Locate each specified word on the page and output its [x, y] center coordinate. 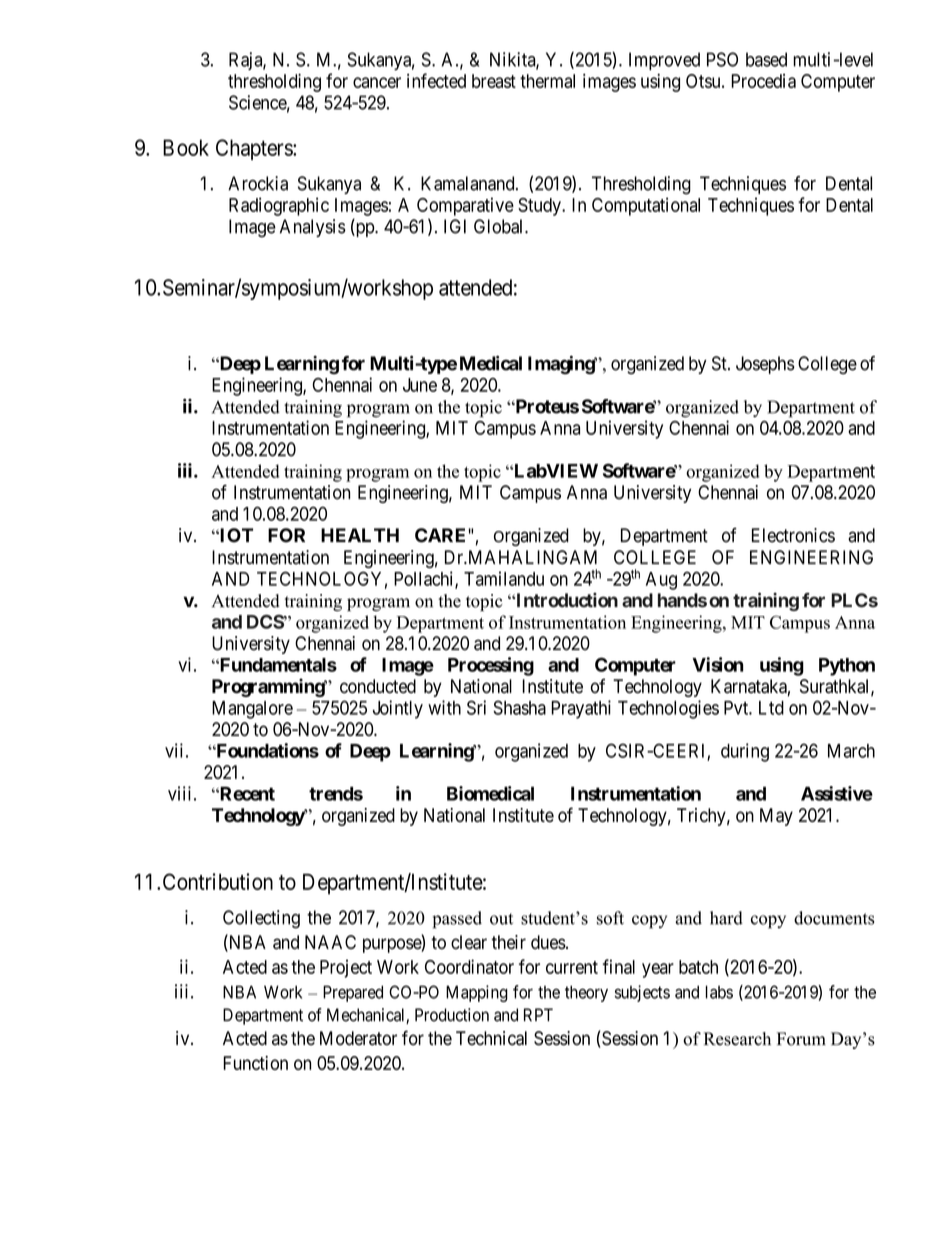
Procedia [763, 81]
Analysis [313, 228]
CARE [440, 535]
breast [494, 81]
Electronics [793, 535]
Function [255, 1063]
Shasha [519, 707]
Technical [491, 1038]
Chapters [255, 149]
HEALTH [360, 535]
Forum [801, 1039]
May [776, 817]
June [420, 385]
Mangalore [252, 710]
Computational [646, 206]
